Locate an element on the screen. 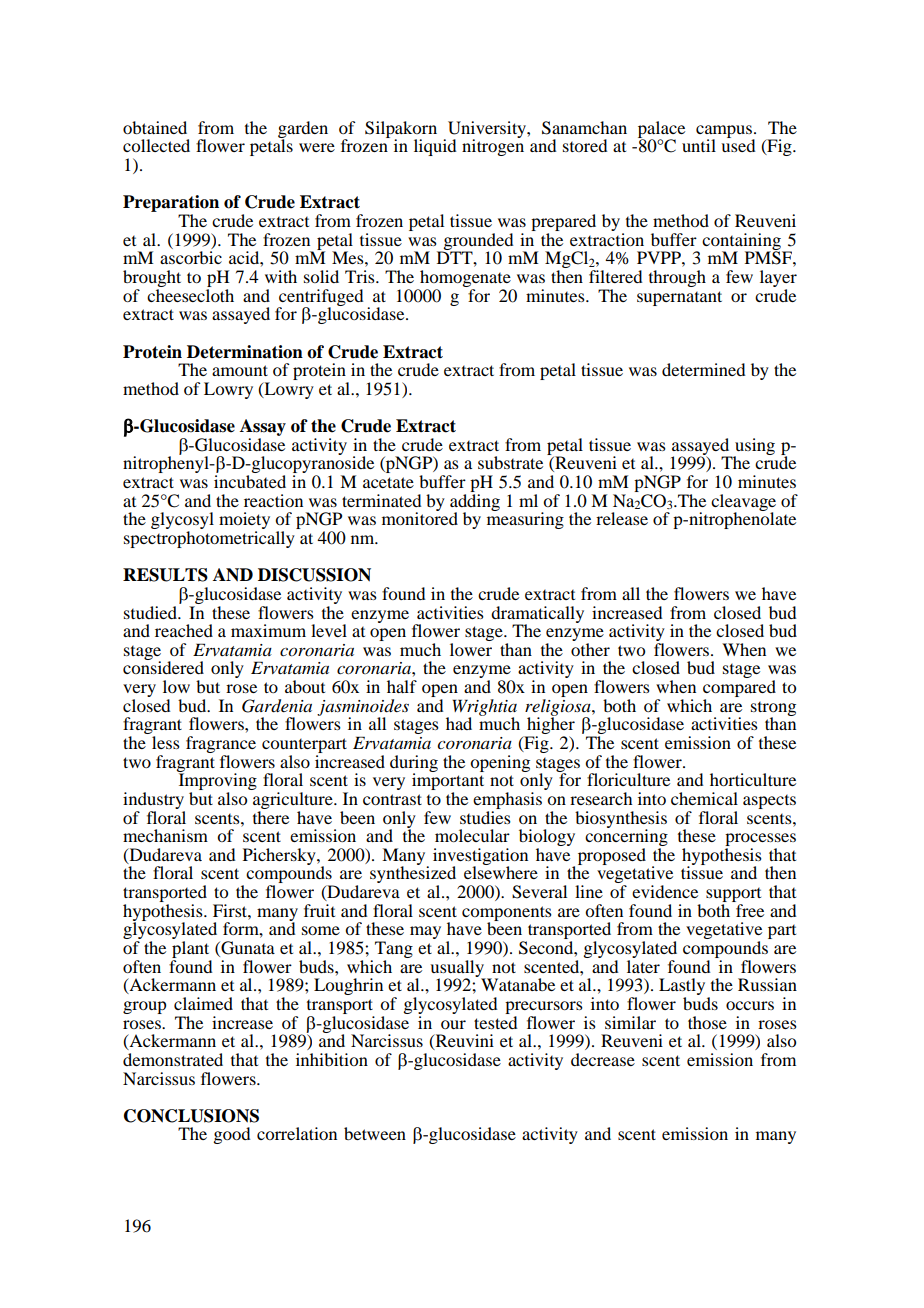 The image size is (924, 1308). Determination is located at coordinates (245, 352).
